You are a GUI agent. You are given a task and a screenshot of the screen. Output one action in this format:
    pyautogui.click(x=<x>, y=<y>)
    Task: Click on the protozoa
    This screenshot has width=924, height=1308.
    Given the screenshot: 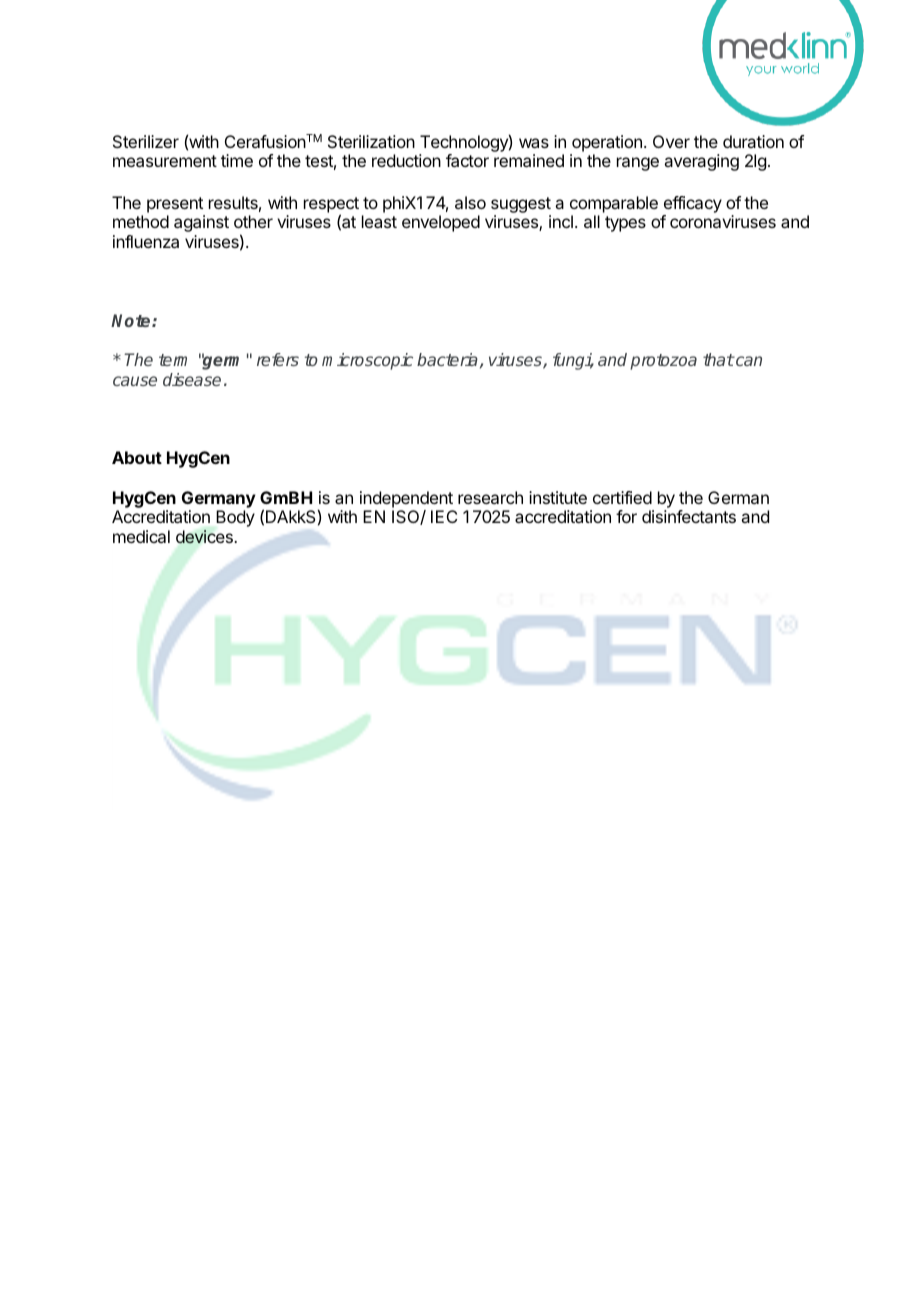 What is the action you would take?
    pyautogui.click(x=663, y=362)
